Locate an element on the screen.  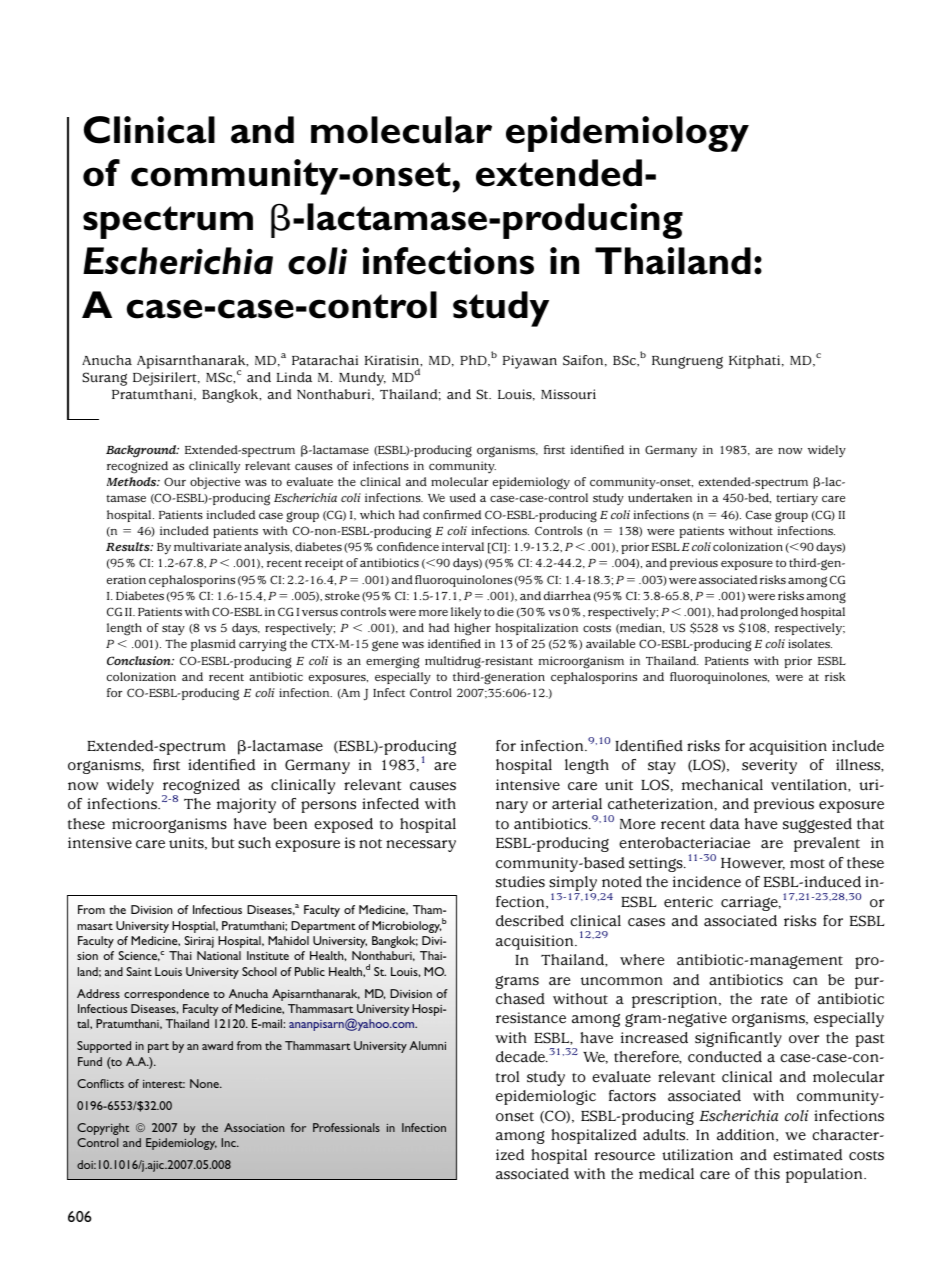
tertiary is located at coordinates (797, 499).
